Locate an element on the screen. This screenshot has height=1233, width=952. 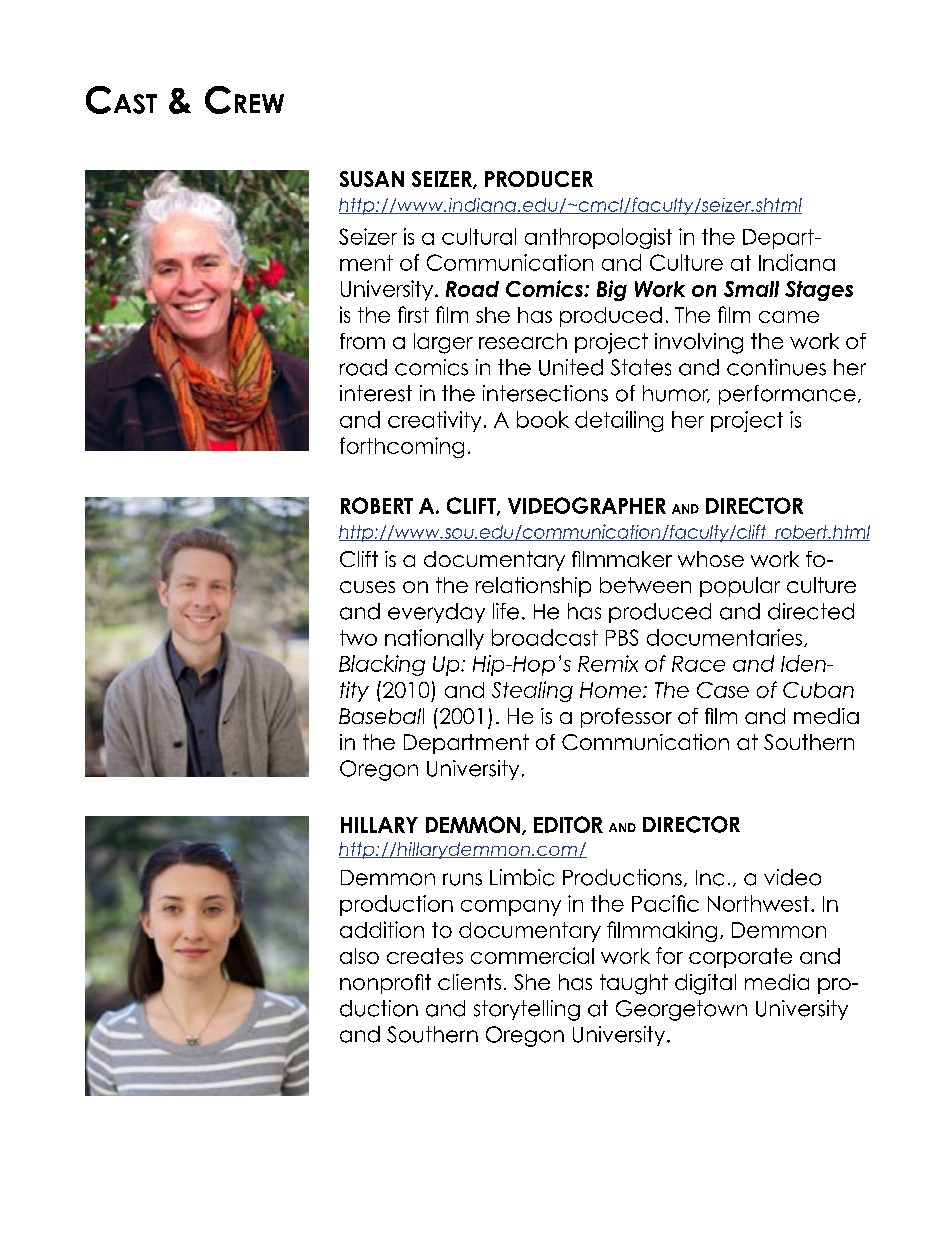
taught is located at coordinates (634, 984).
